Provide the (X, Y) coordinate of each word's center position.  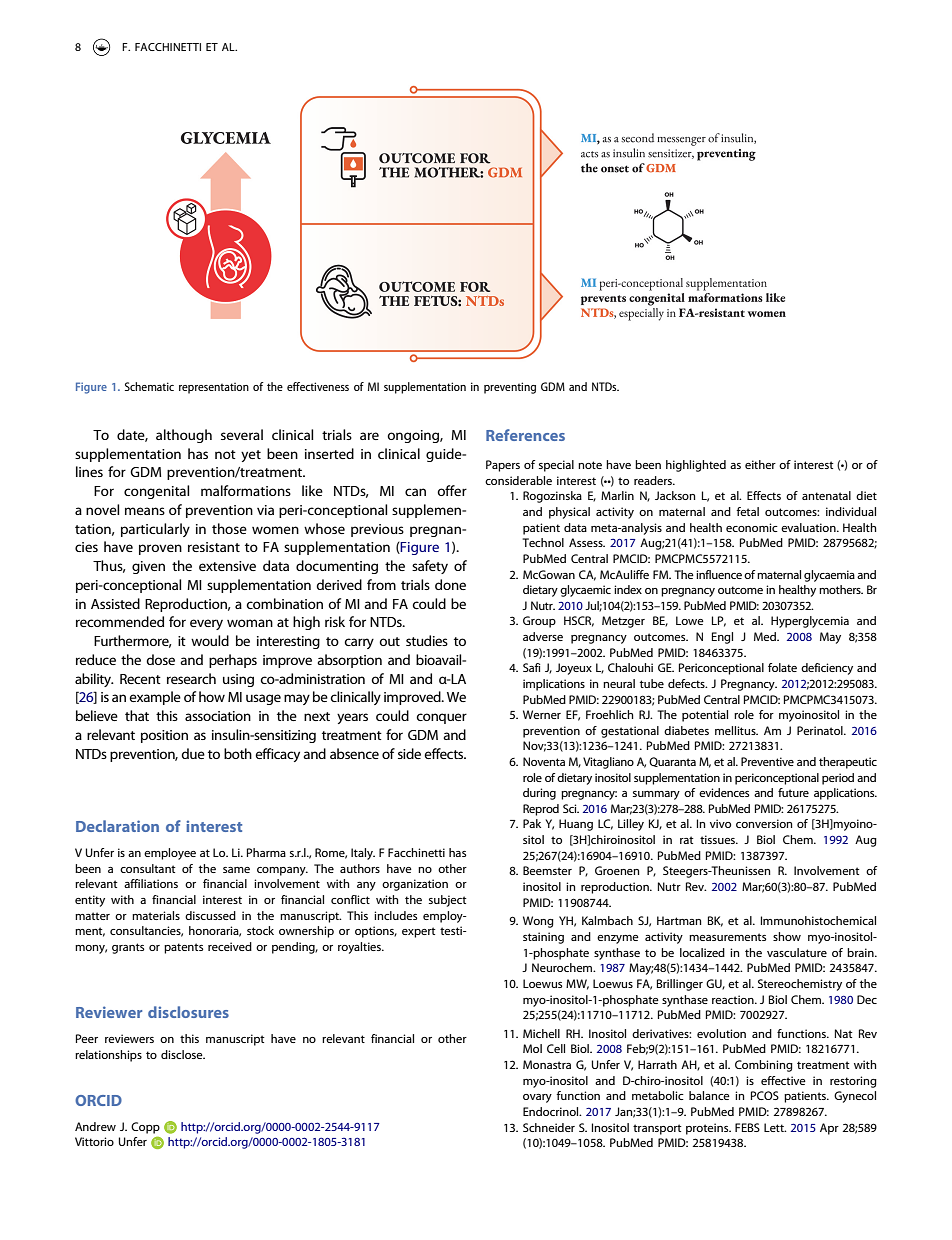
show (787, 936)
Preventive (767, 761)
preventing (510, 388)
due (193, 753)
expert (419, 932)
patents (183, 948)
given (148, 567)
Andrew (95, 1126)
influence (719, 574)
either (760, 464)
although (184, 436)
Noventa (544, 761)
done (450, 584)
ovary (537, 1098)
